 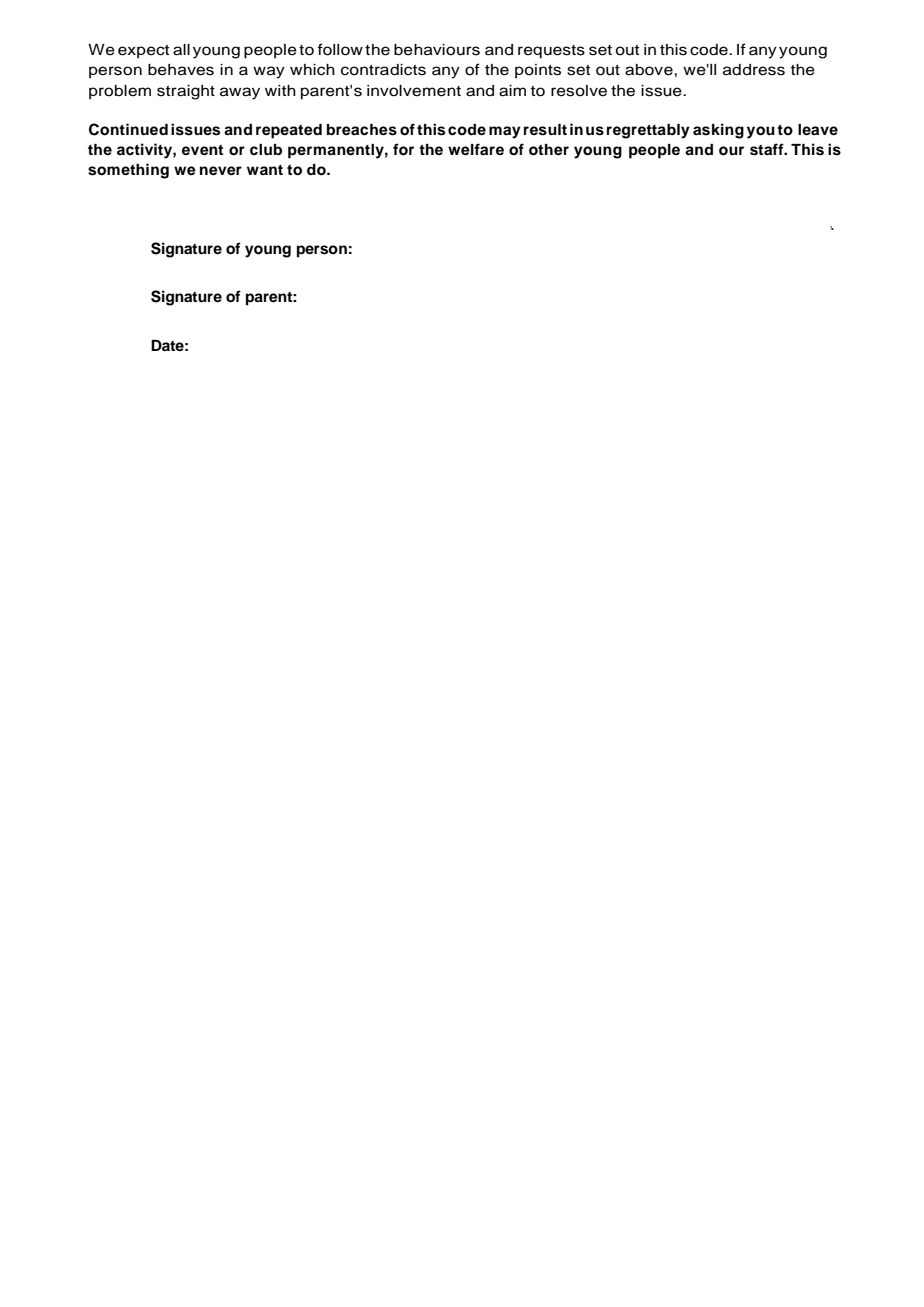 I want to click on leave, so click(x=818, y=129).
